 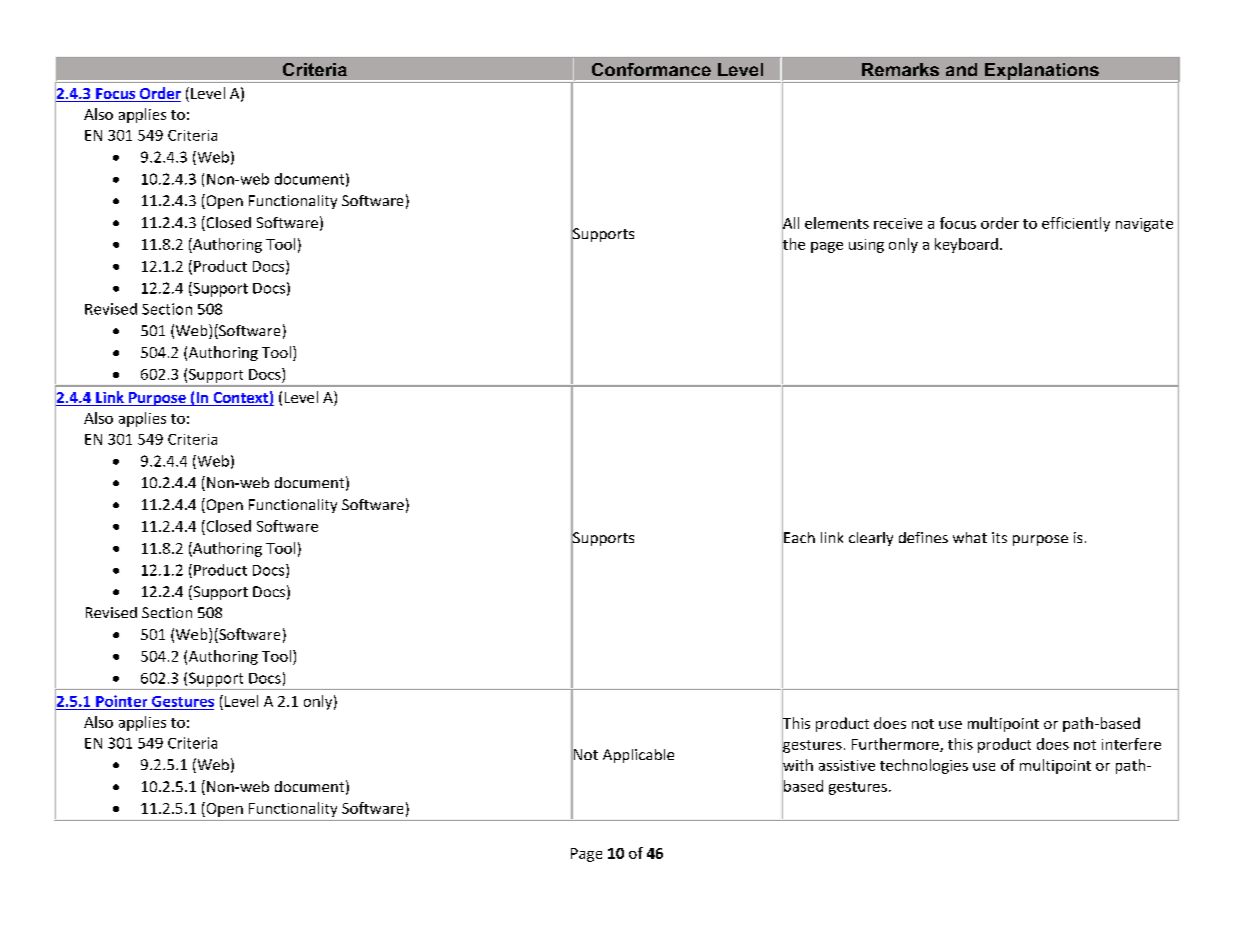 What do you see at coordinates (871, 539) in the screenshot?
I see `clearly` at bounding box center [871, 539].
